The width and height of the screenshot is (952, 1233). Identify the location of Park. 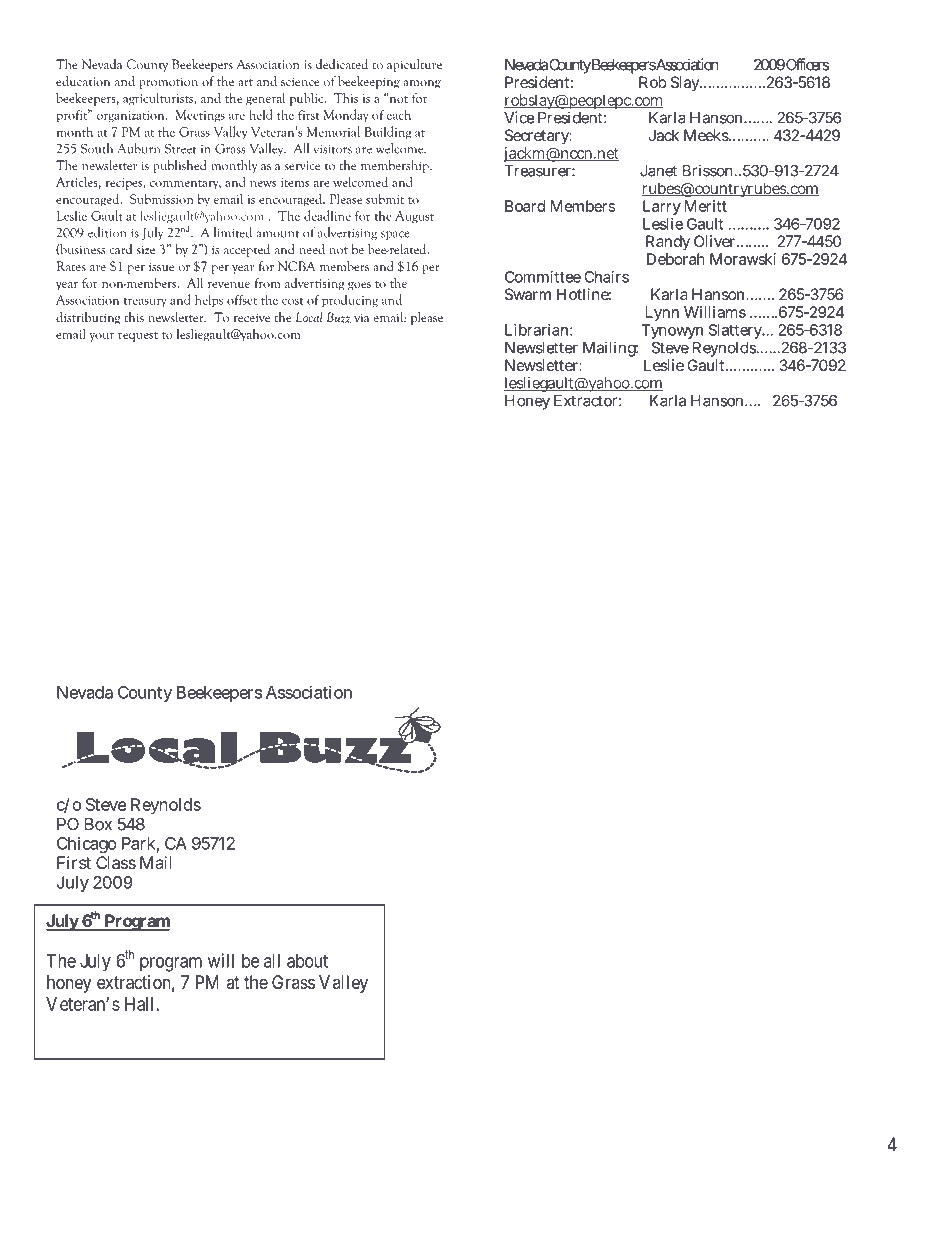
(140, 844).
